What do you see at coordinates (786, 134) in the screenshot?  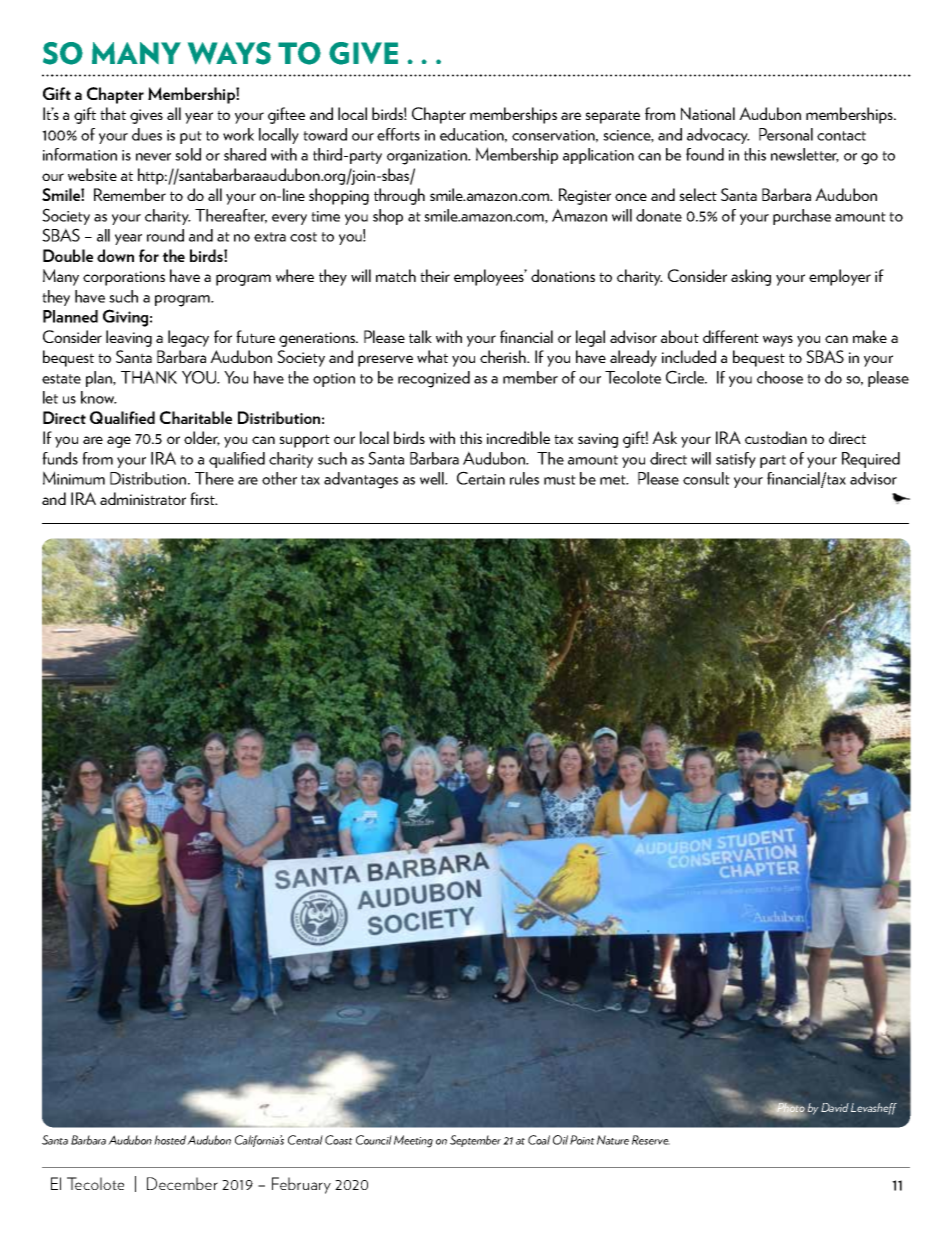 I see `Personal` at bounding box center [786, 134].
